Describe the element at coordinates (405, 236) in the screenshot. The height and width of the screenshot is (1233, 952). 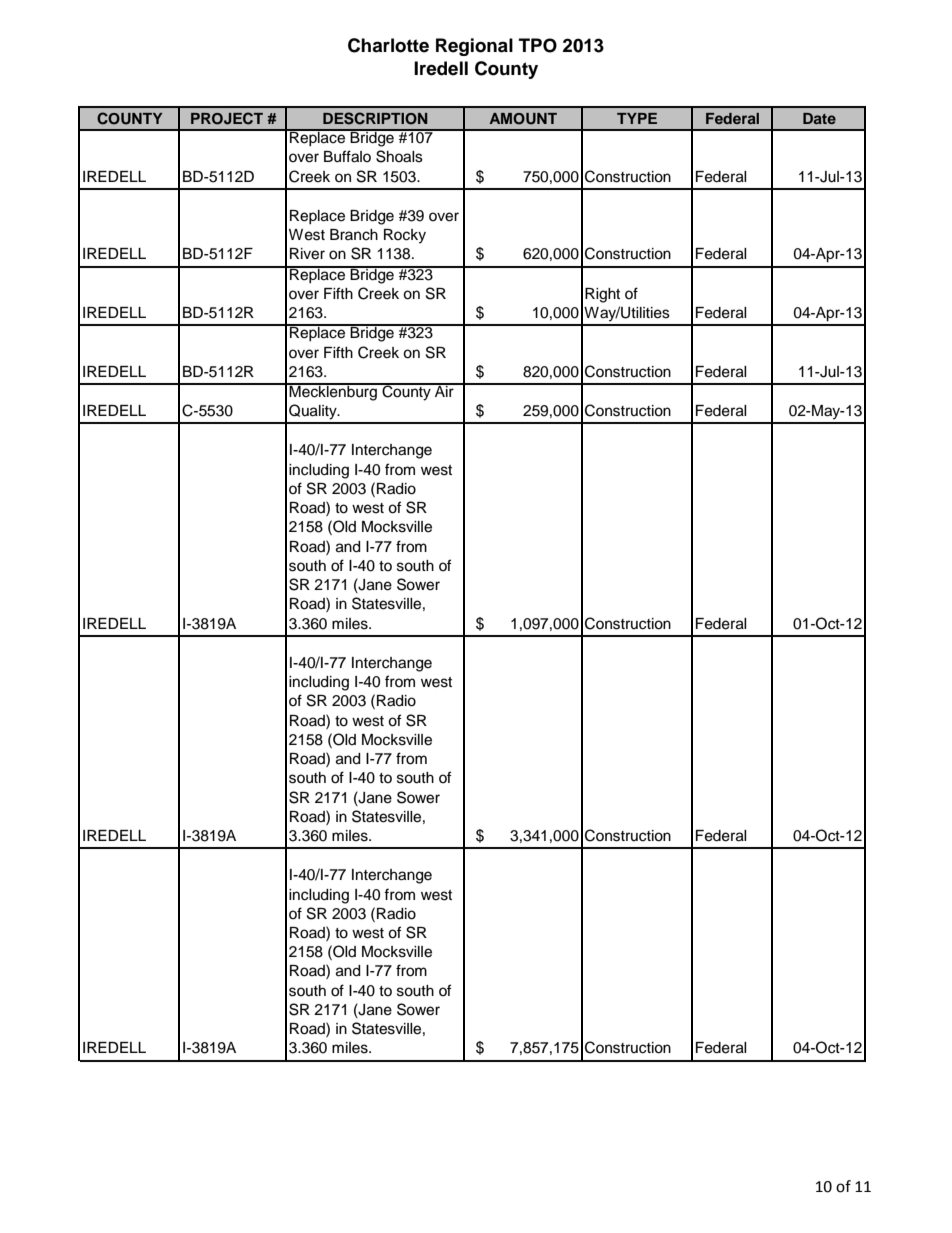
I see `Rocky` at that location.
